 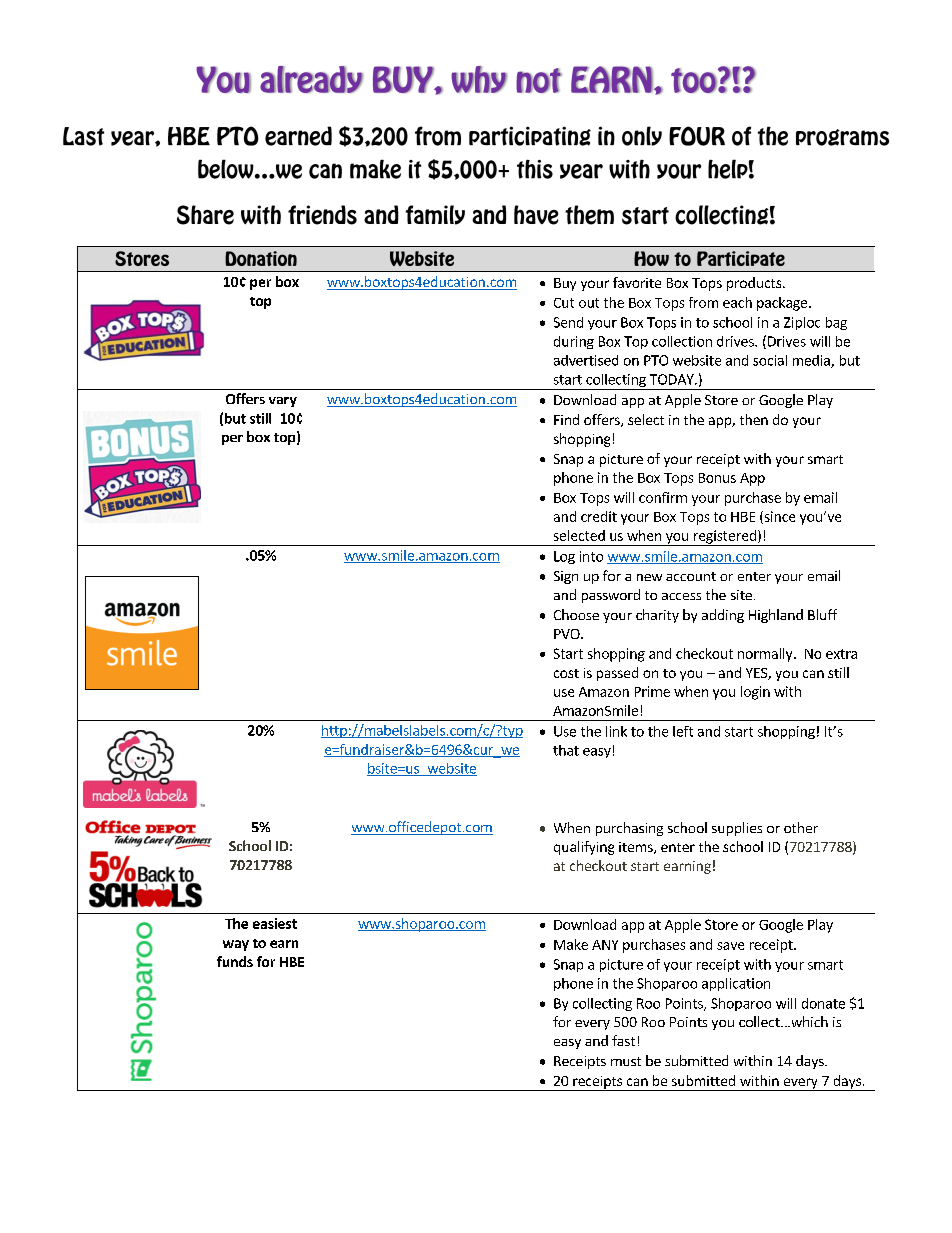 What do you see at coordinates (283, 402) in the image?
I see `vary` at bounding box center [283, 402].
